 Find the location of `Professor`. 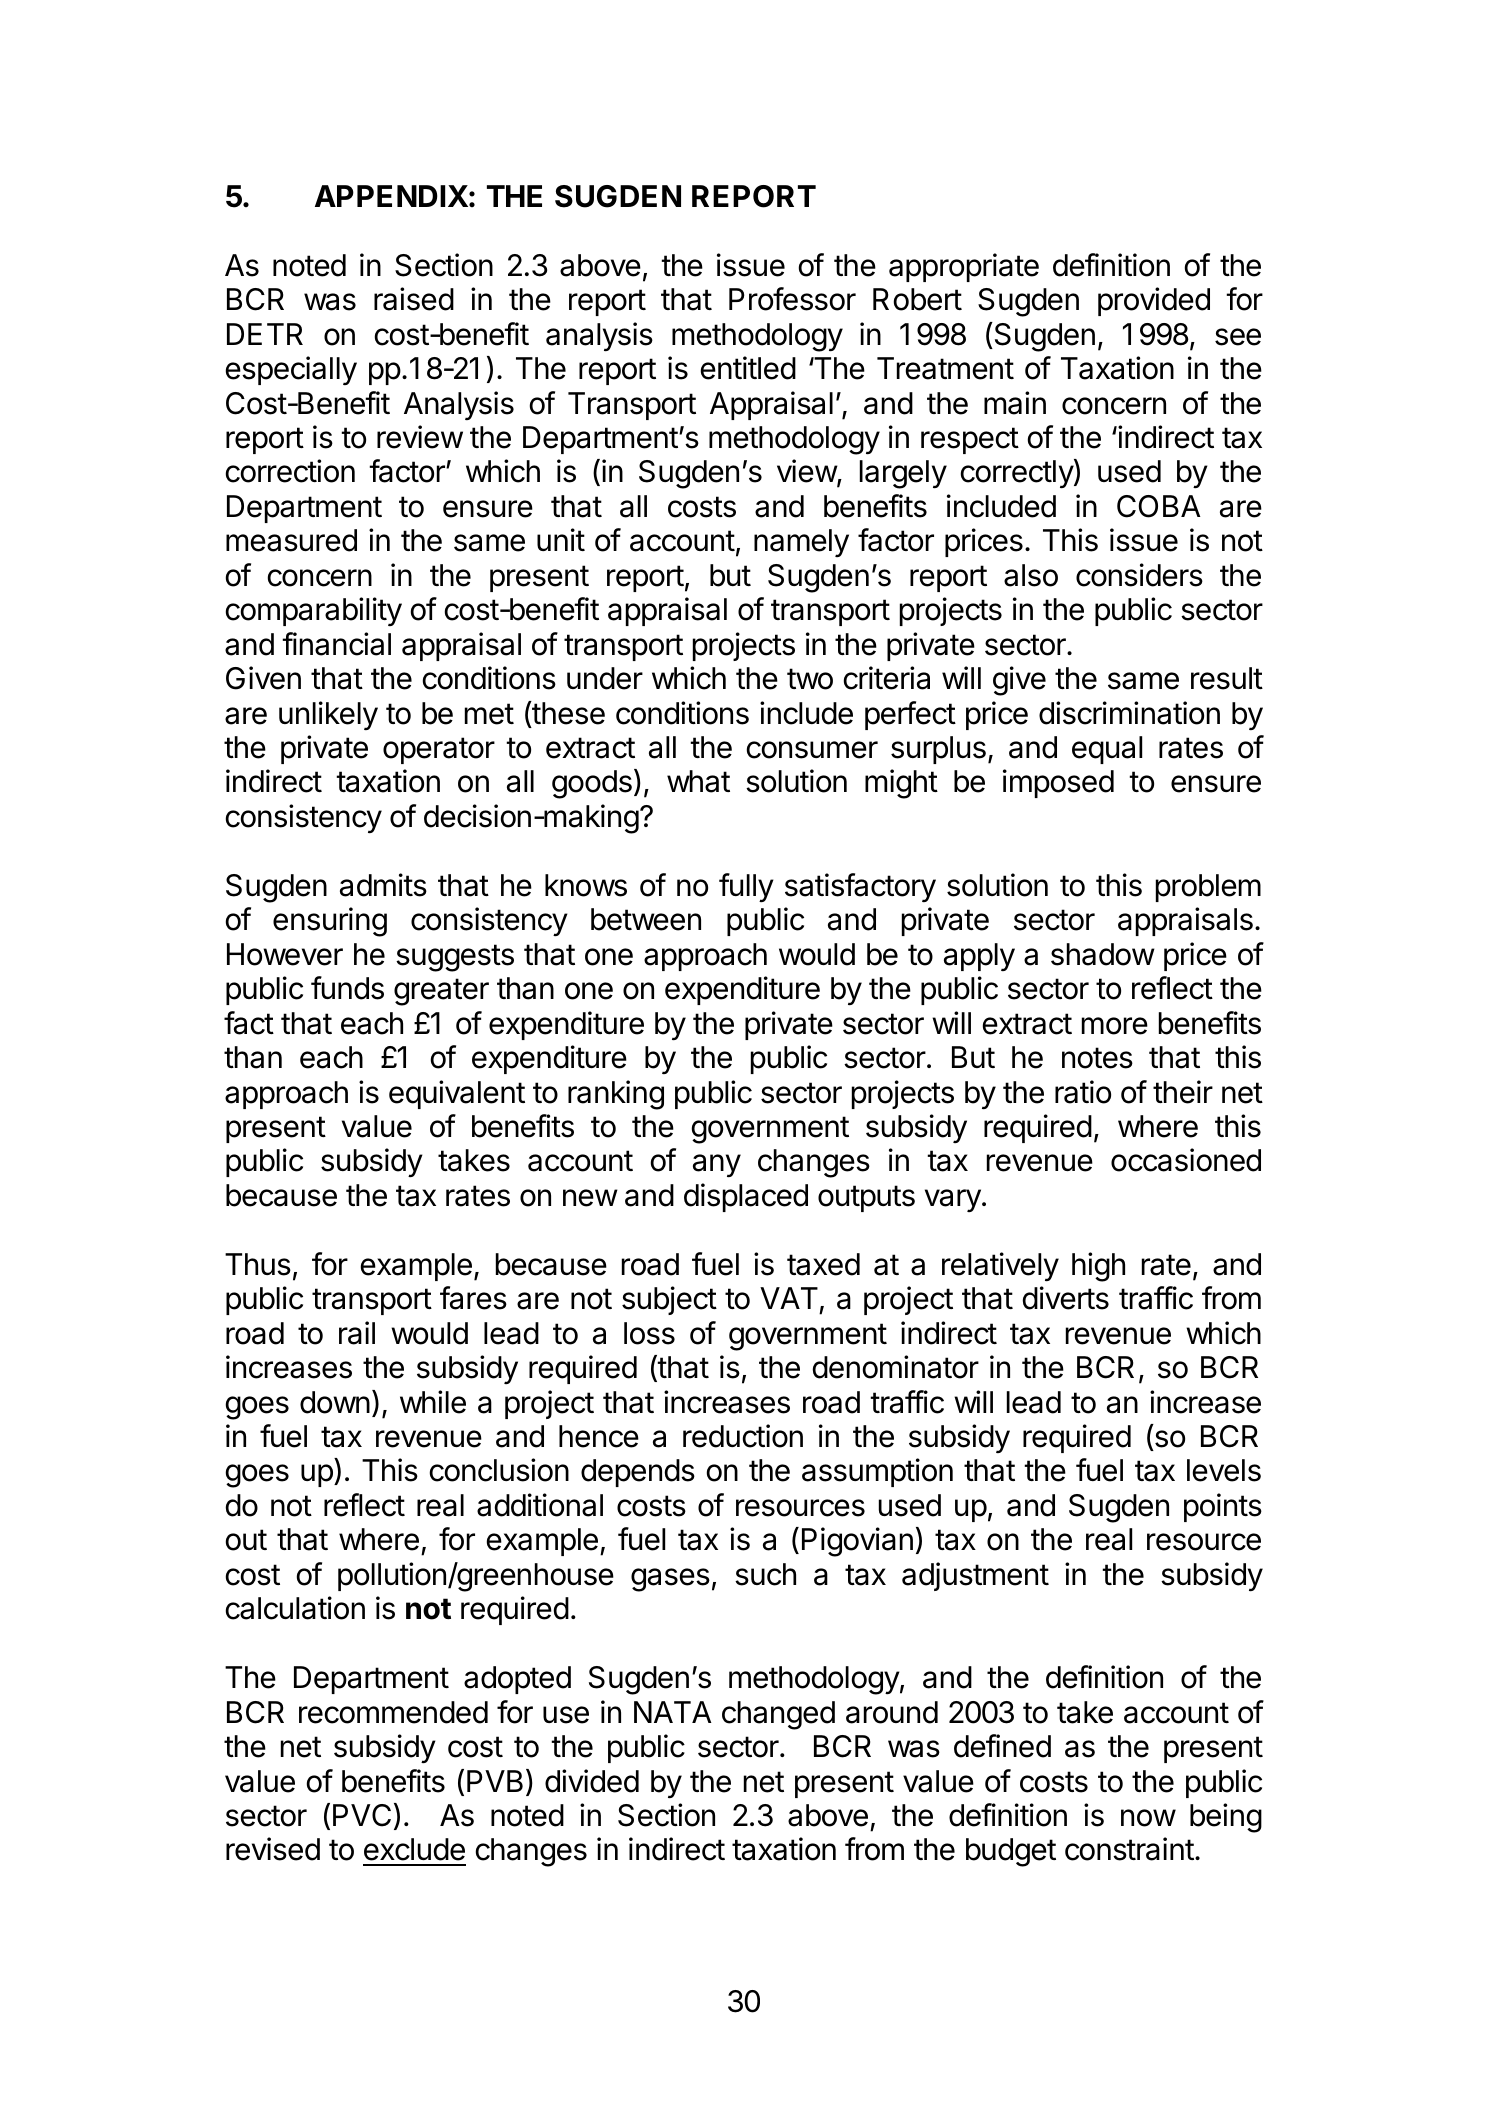

Professor is located at coordinates (792, 299).
